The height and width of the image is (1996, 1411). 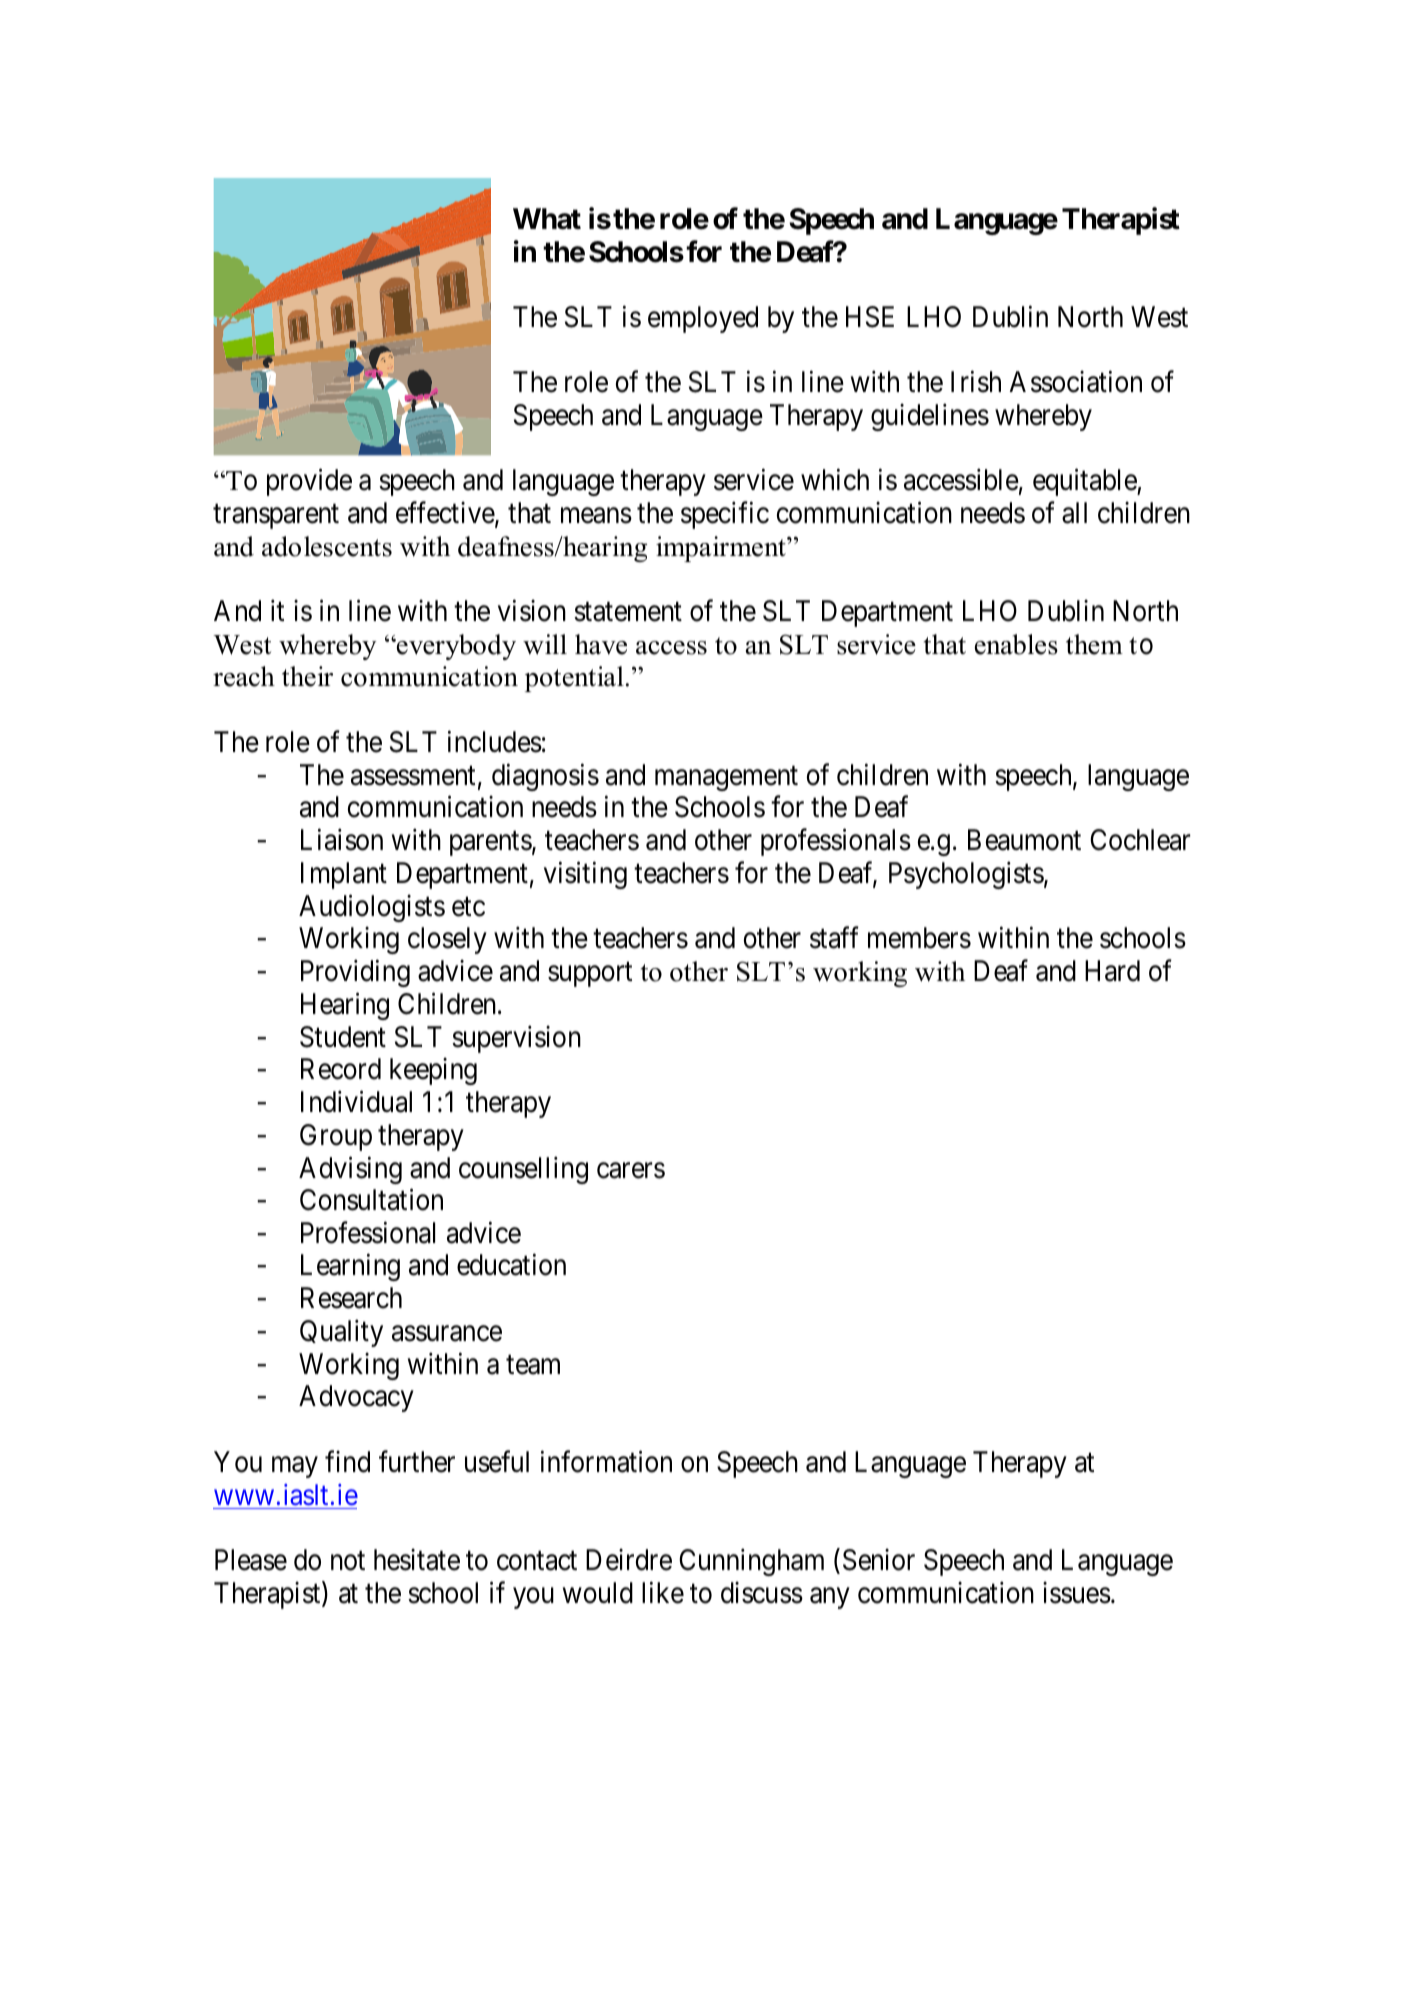 I want to click on What, so click(x=547, y=219).
